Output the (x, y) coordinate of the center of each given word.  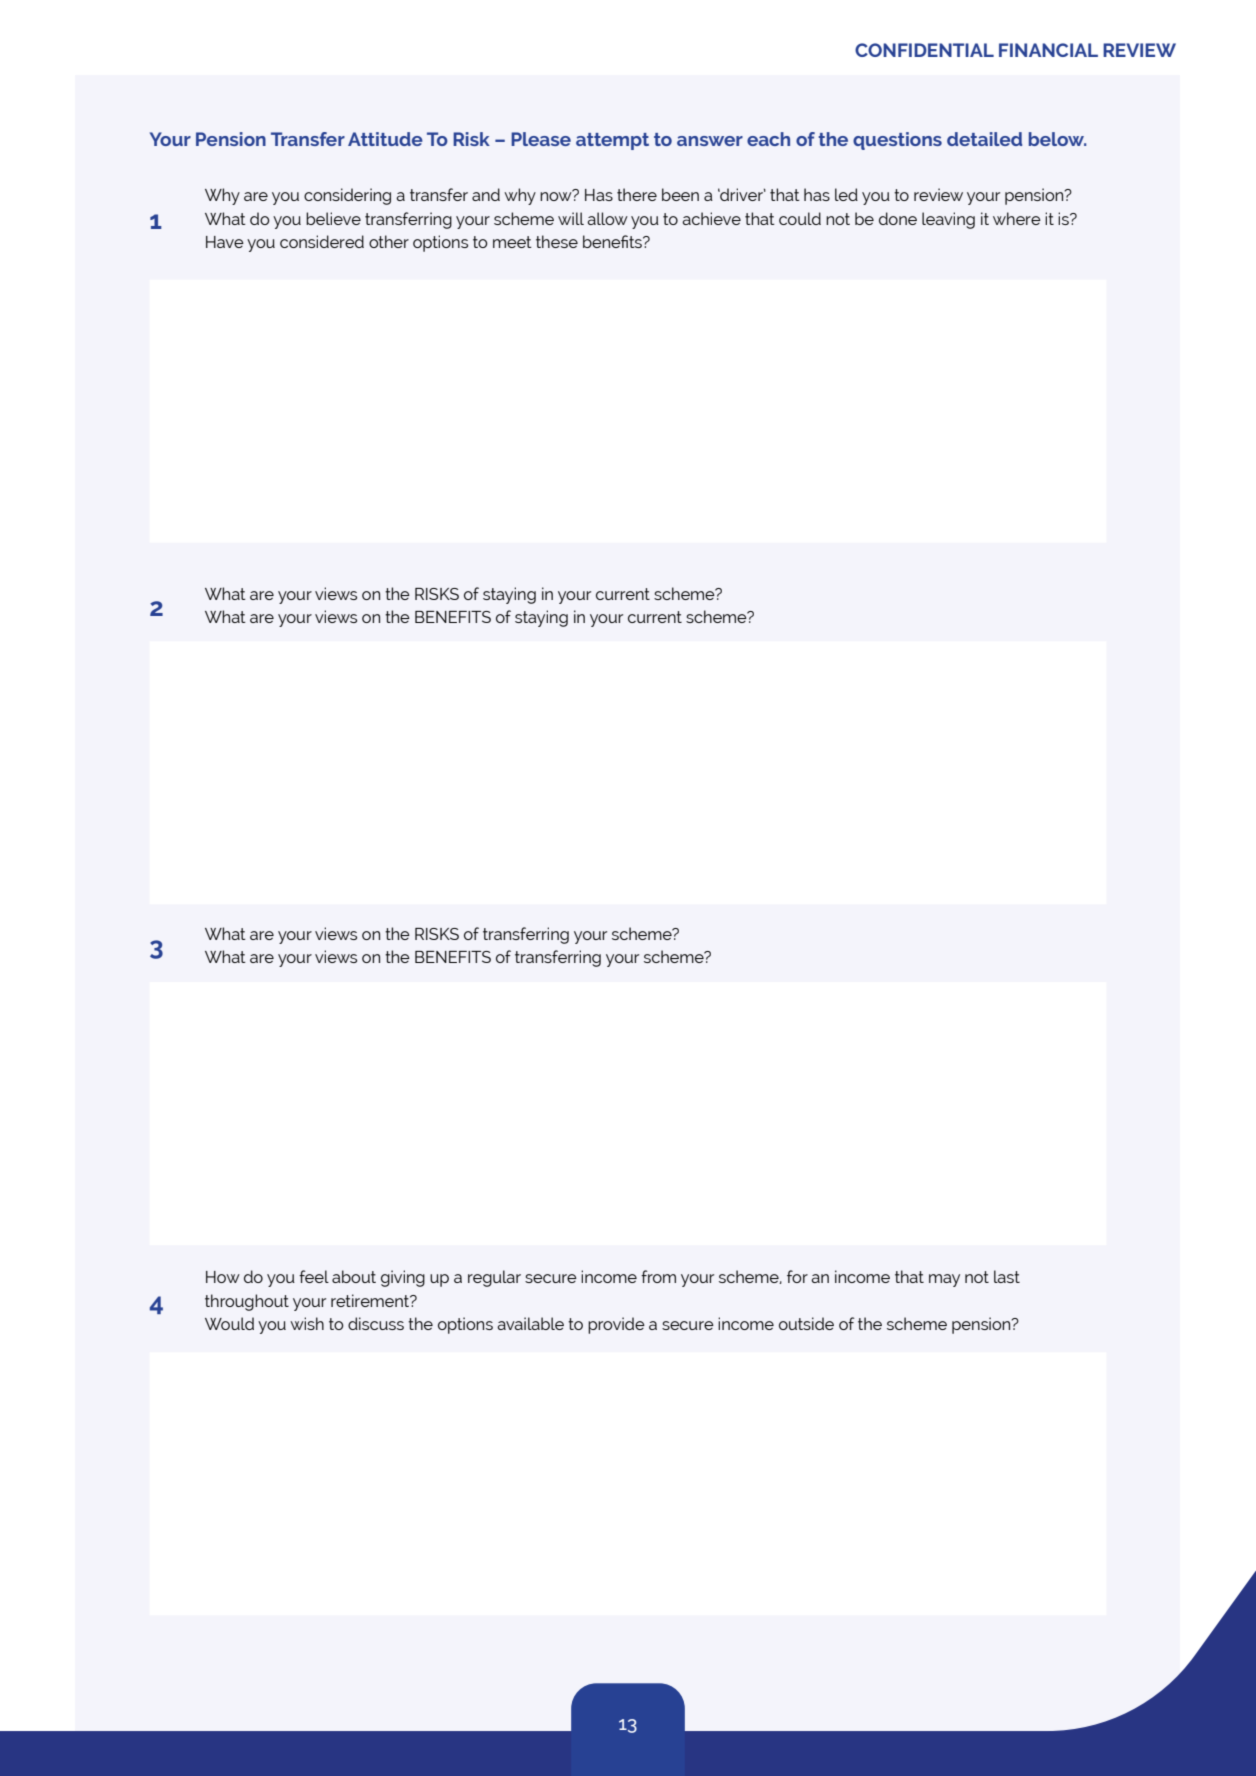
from (658, 1276)
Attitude (385, 139)
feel (314, 1276)
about (354, 1276)
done (898, 218)
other (389, 241)
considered (322, 241)
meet (512, 242)
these (557, 241)
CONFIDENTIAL (924, 50)
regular (494, 1278)
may (944, 1280)
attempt (612, 141)
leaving (948, 220)
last (1007, 1276)
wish (307, 1323)
